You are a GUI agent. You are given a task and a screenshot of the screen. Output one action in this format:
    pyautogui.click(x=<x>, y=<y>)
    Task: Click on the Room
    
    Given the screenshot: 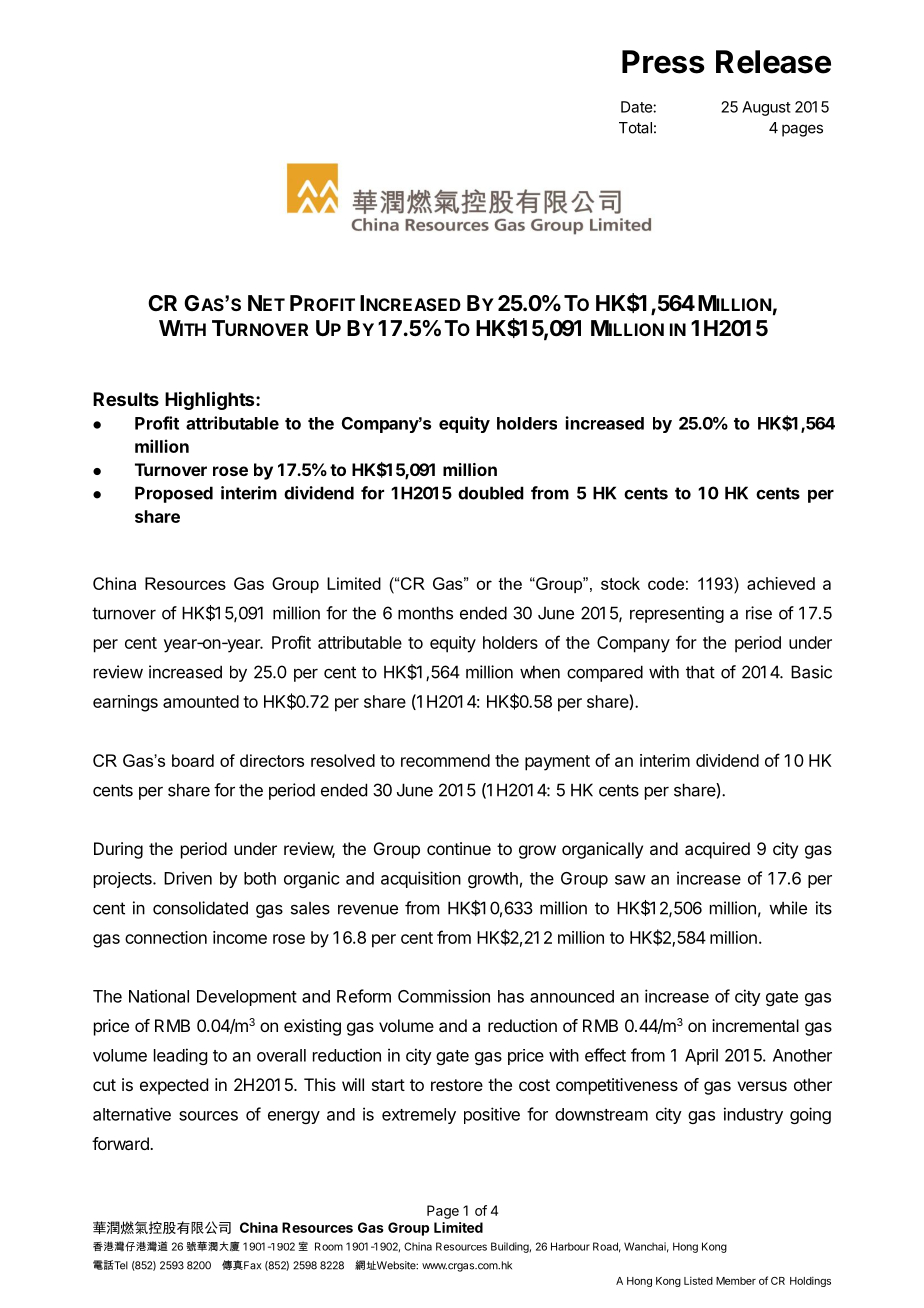 What is the action you would take?
    pyautogui.click(x=329, y=1246)
